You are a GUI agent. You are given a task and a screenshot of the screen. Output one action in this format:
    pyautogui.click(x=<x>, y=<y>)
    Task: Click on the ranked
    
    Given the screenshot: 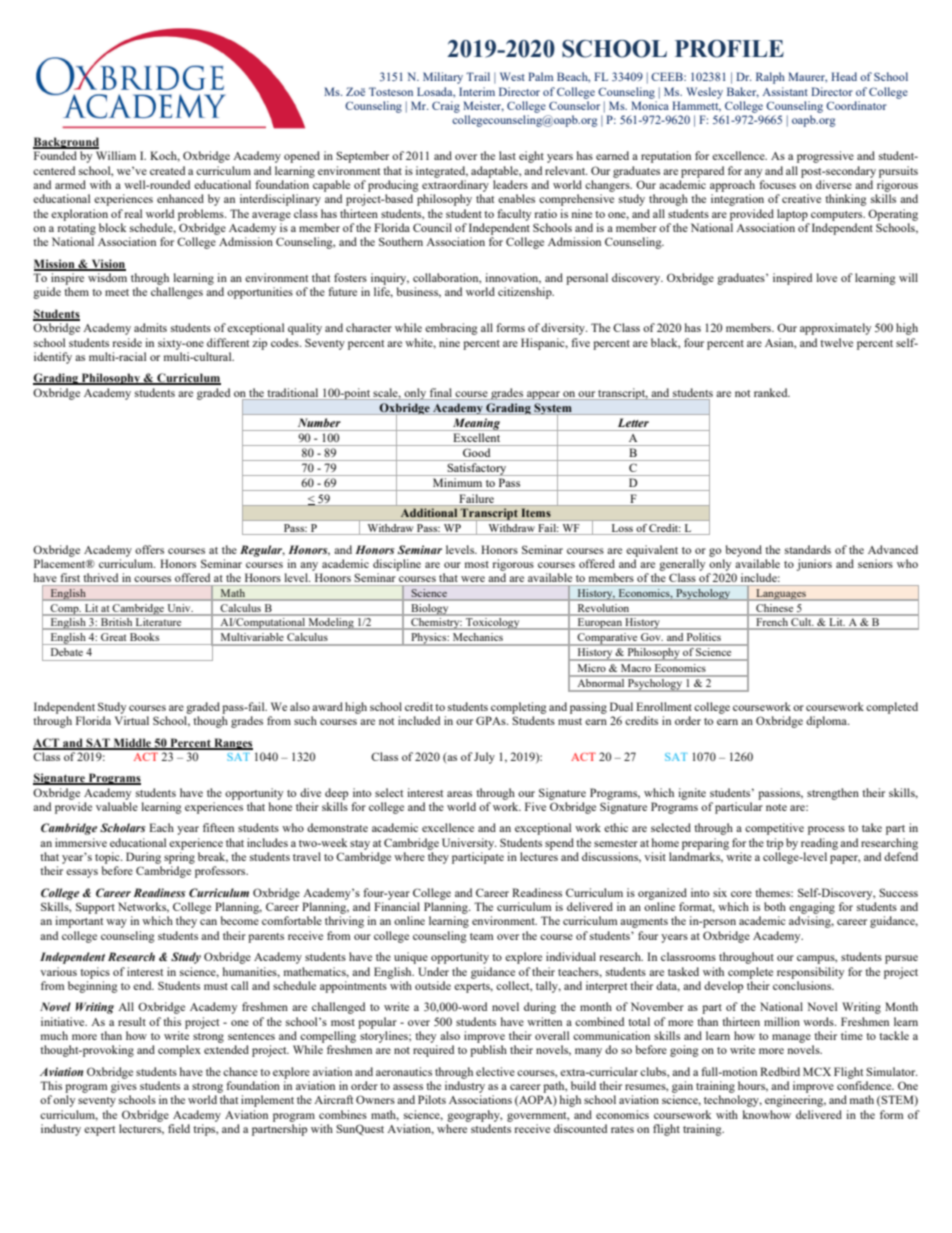 What is the action you would take?
    pyautogui.click(x=772, y=392)
